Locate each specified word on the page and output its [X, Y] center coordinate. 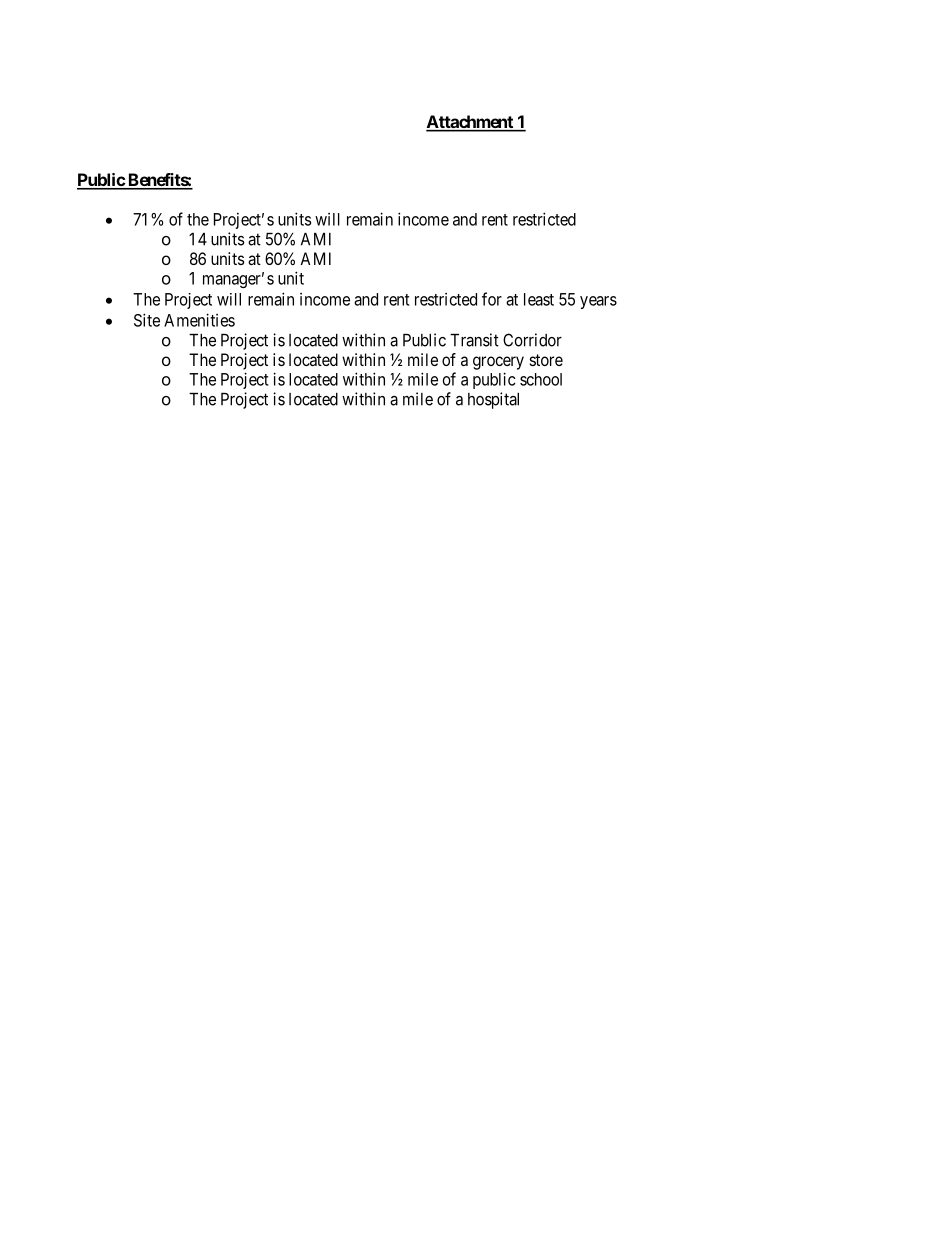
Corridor [532, 340]
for [492, 299]
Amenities [199, 320]
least [539, 299]
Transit [474, 340]
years [598, 302]
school [541, 379]
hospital [493, 400]
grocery [498, 363]
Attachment [470, 123]
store [546, 360]
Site [147, 320]
